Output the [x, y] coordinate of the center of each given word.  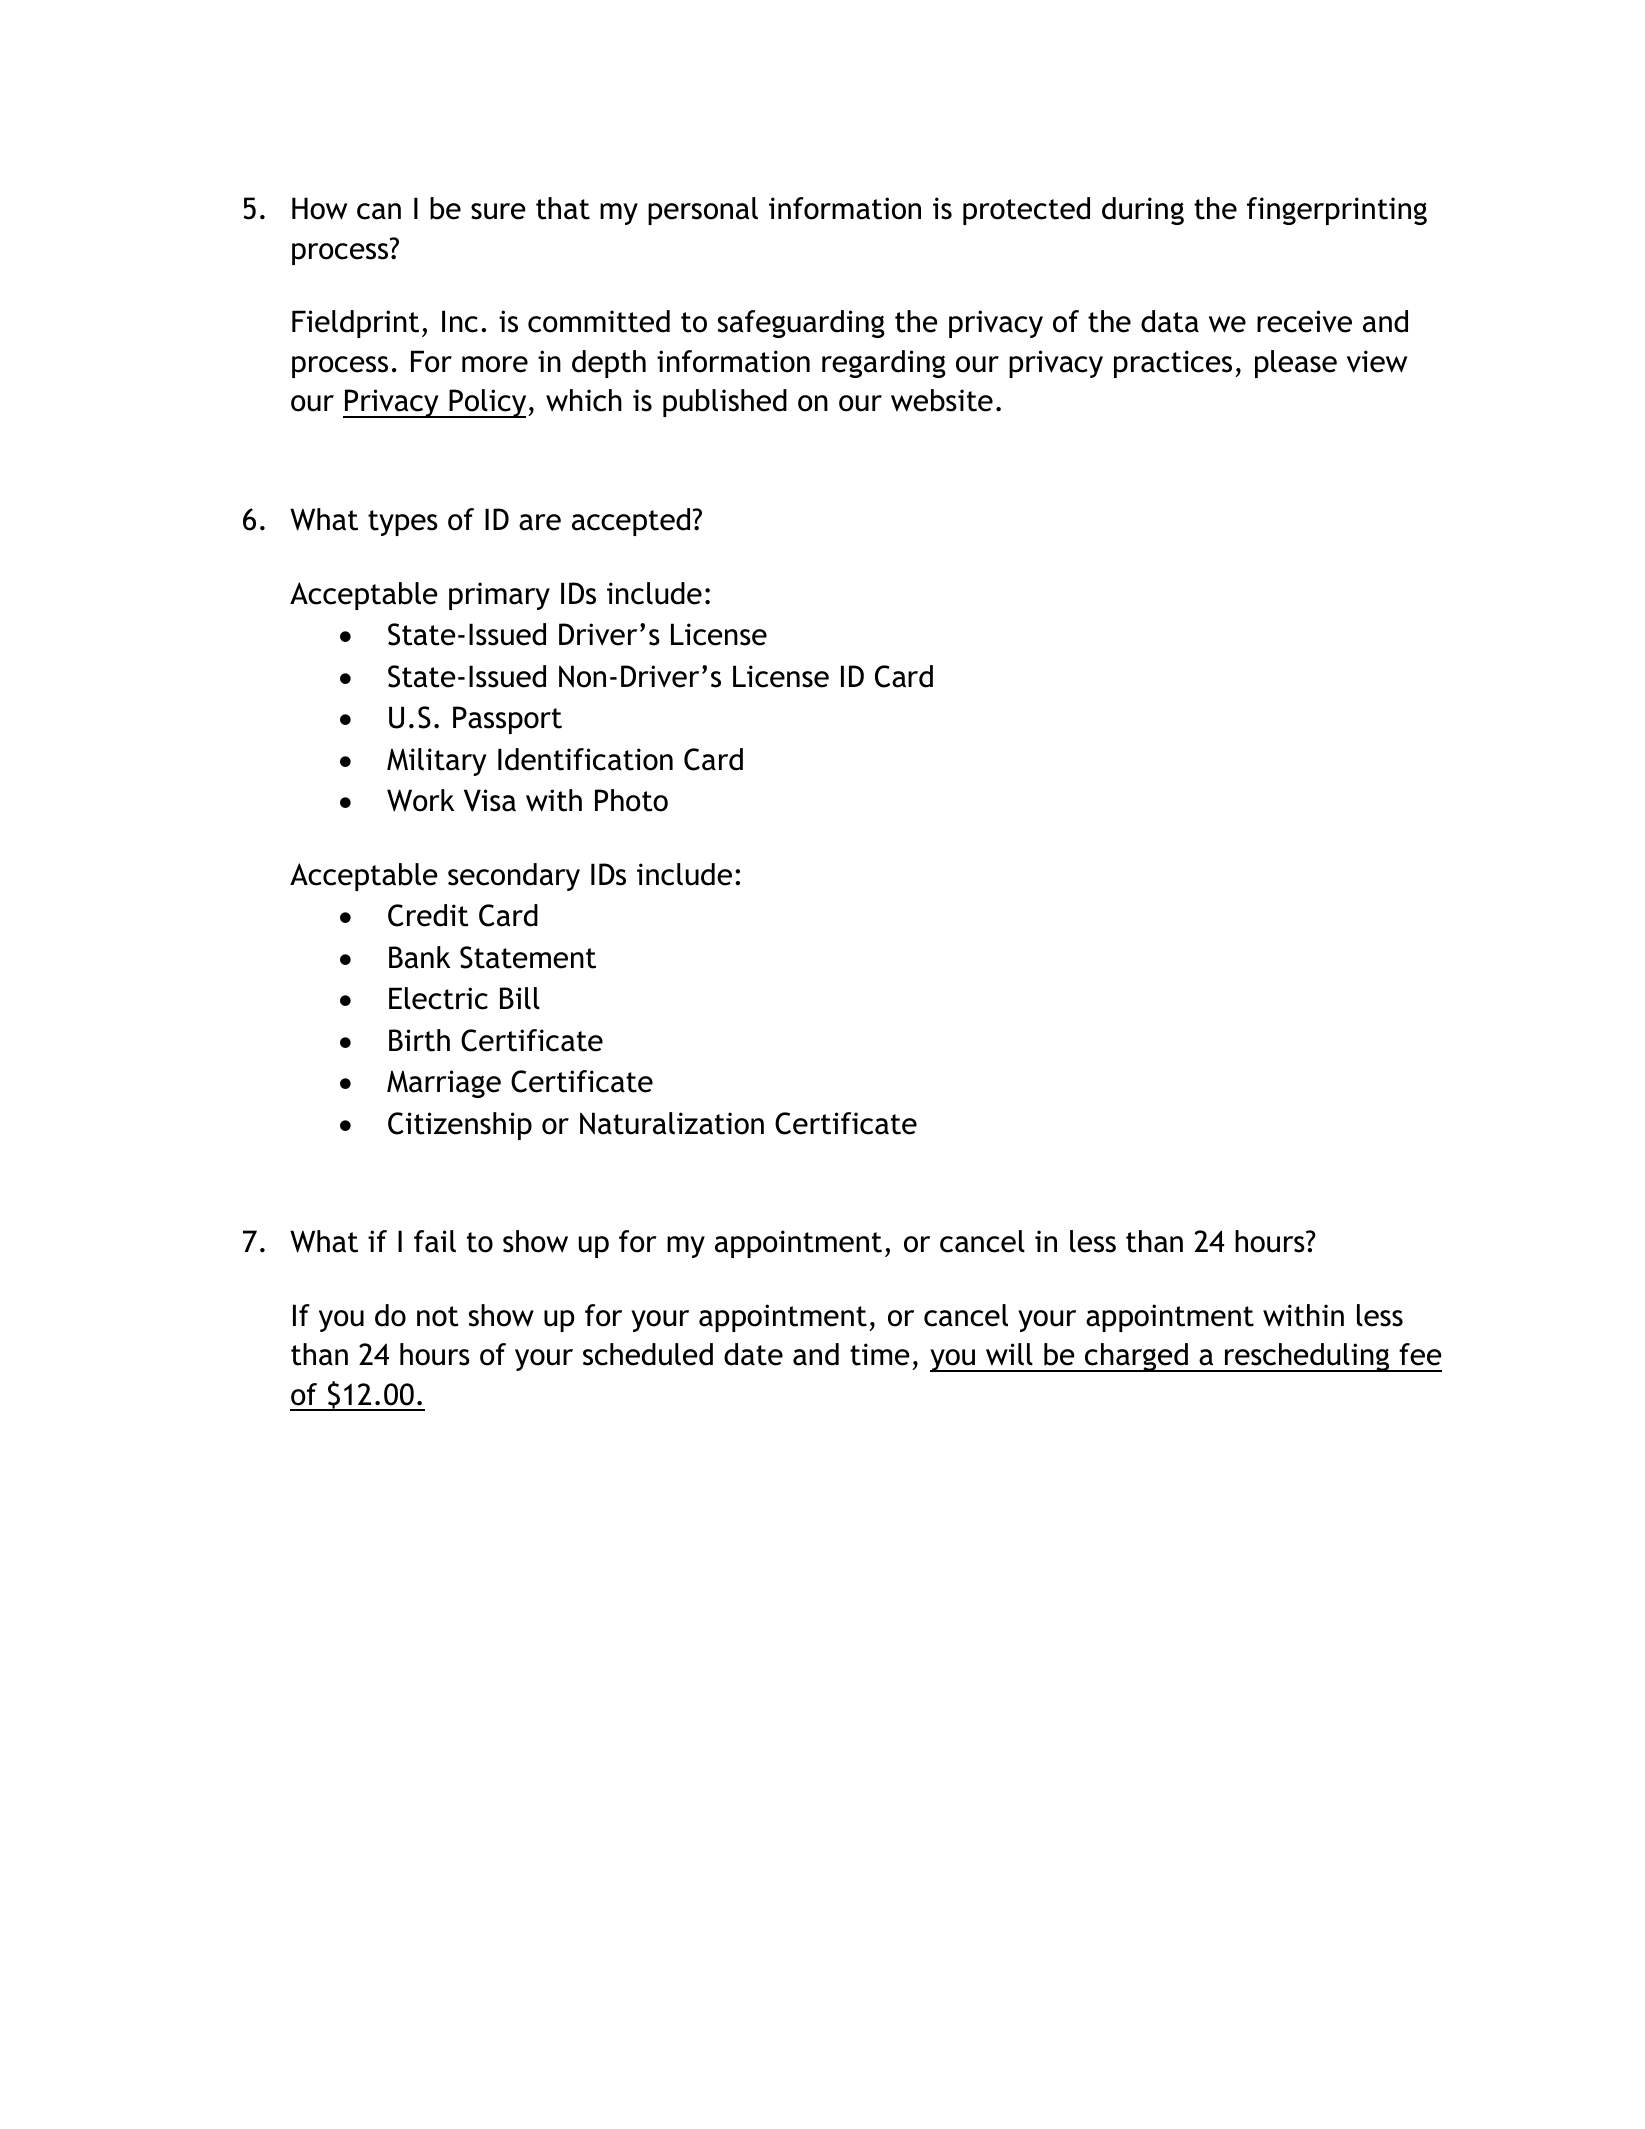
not [438, 1316]
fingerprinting [1337, 211]
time [880, 1354]
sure [498, 211]
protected [1026, 211]
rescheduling [1307, 1357]
